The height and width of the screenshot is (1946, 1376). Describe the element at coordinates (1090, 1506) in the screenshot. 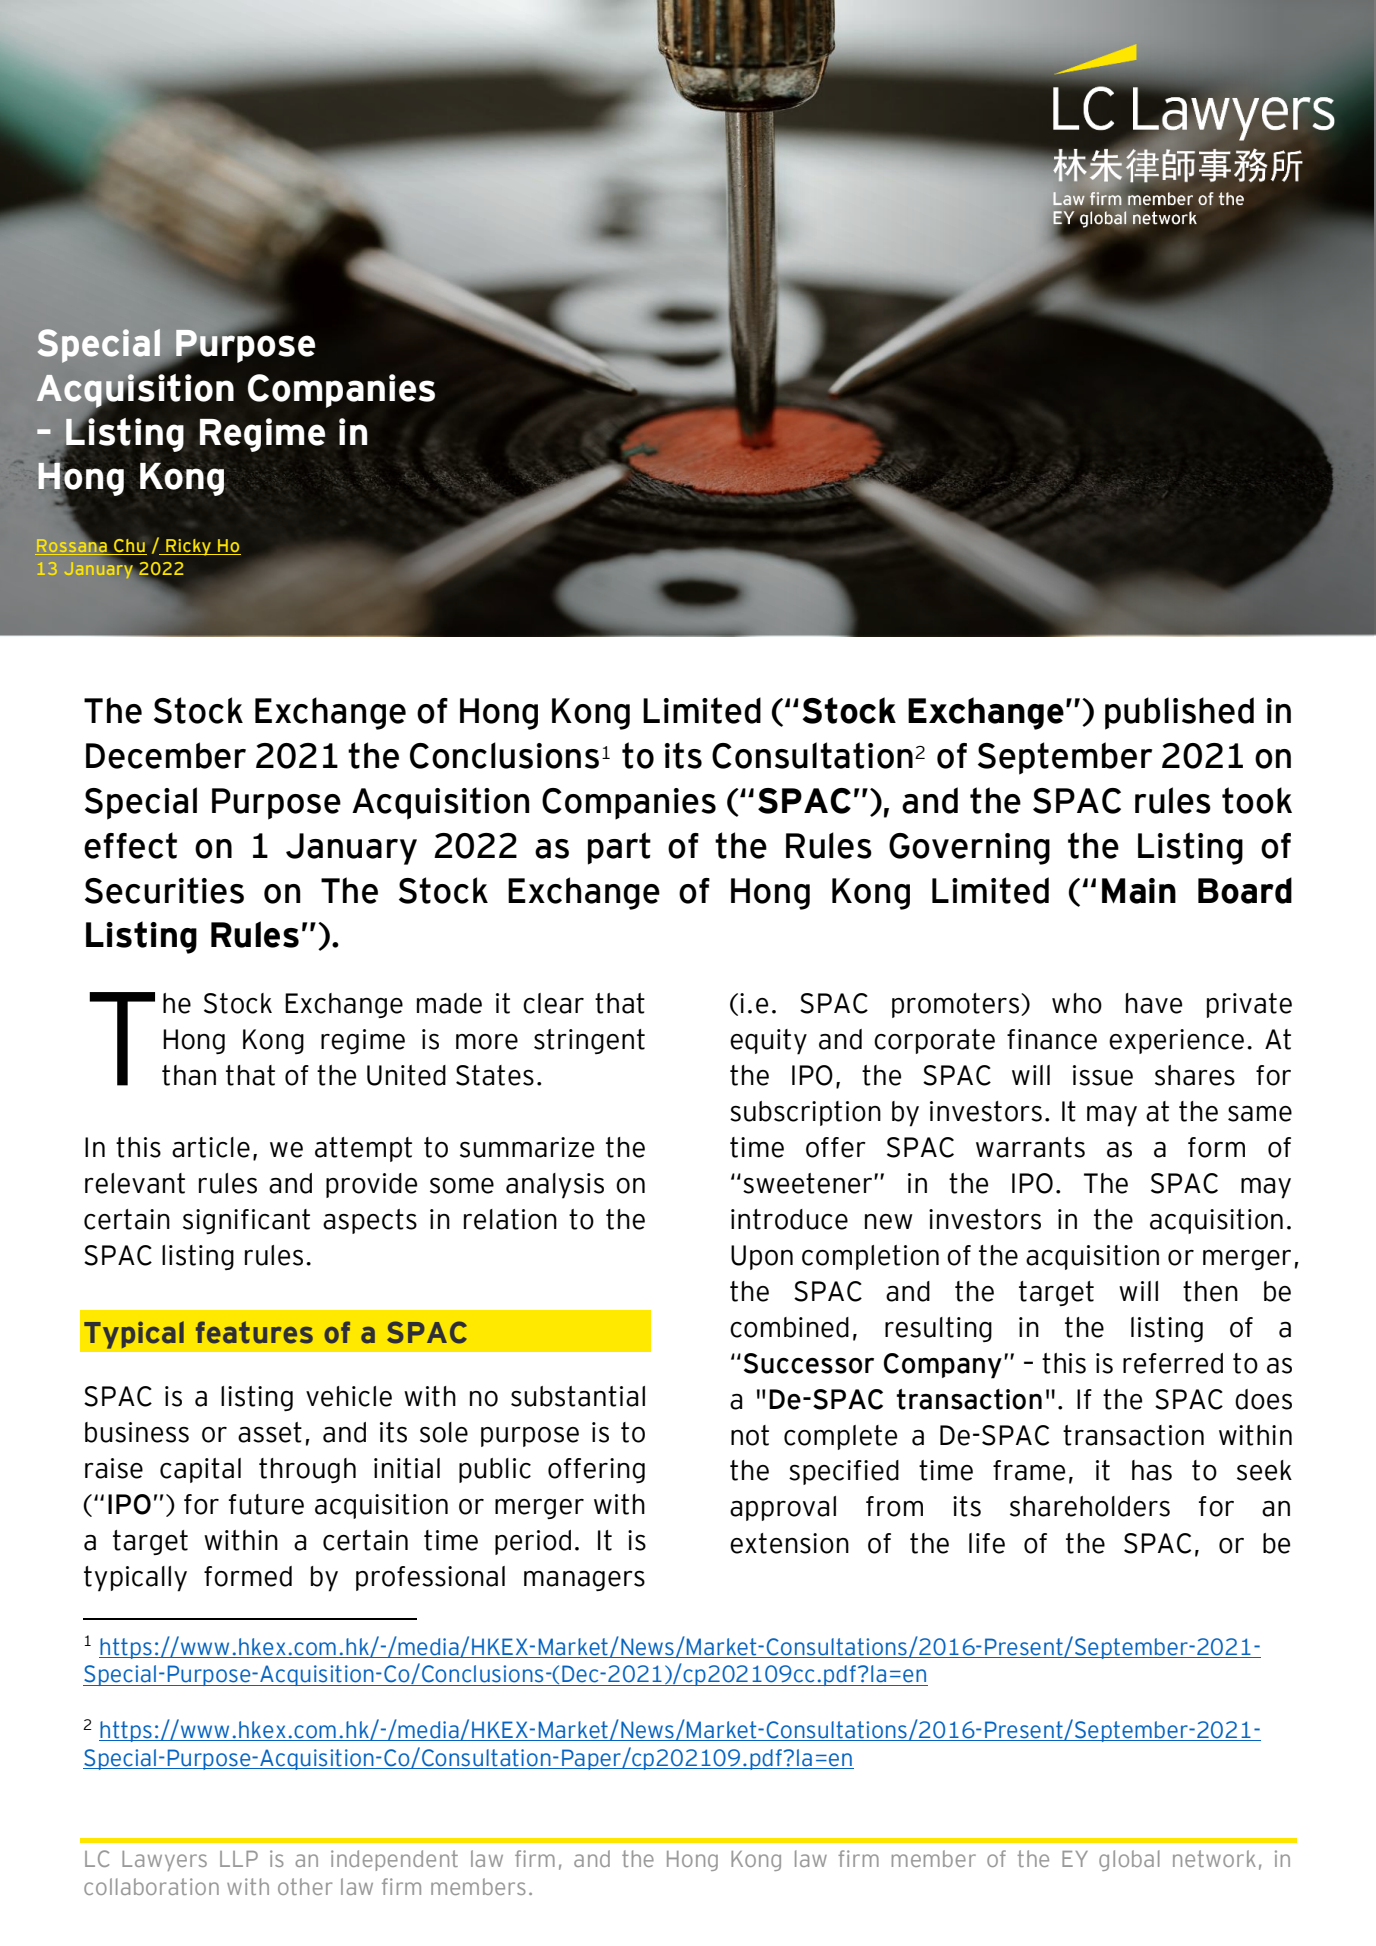

I see `shareholders` at that location.
